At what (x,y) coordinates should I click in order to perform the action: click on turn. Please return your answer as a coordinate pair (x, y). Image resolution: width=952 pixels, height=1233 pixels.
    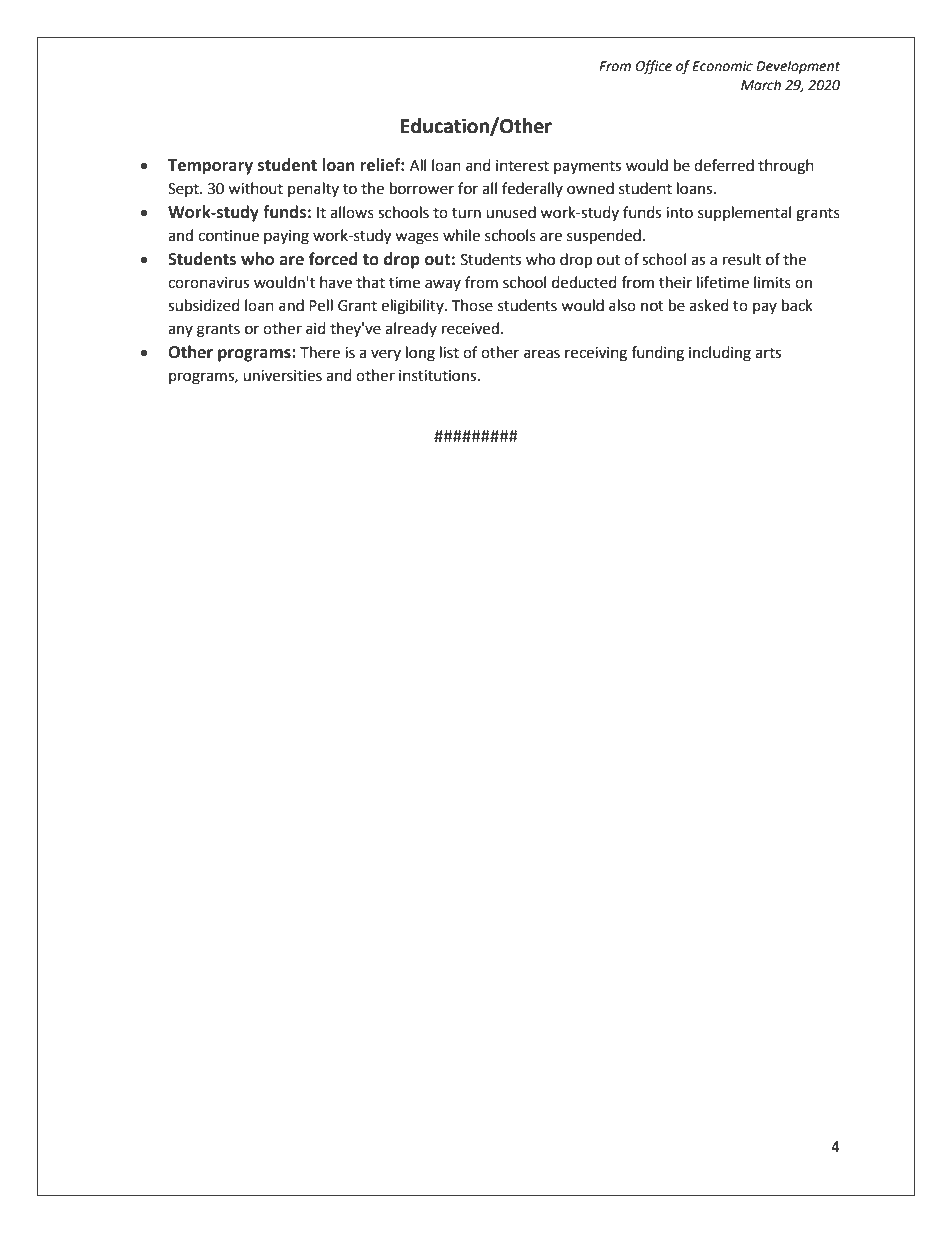
    Looking at the image, I should click on (466, 213).
